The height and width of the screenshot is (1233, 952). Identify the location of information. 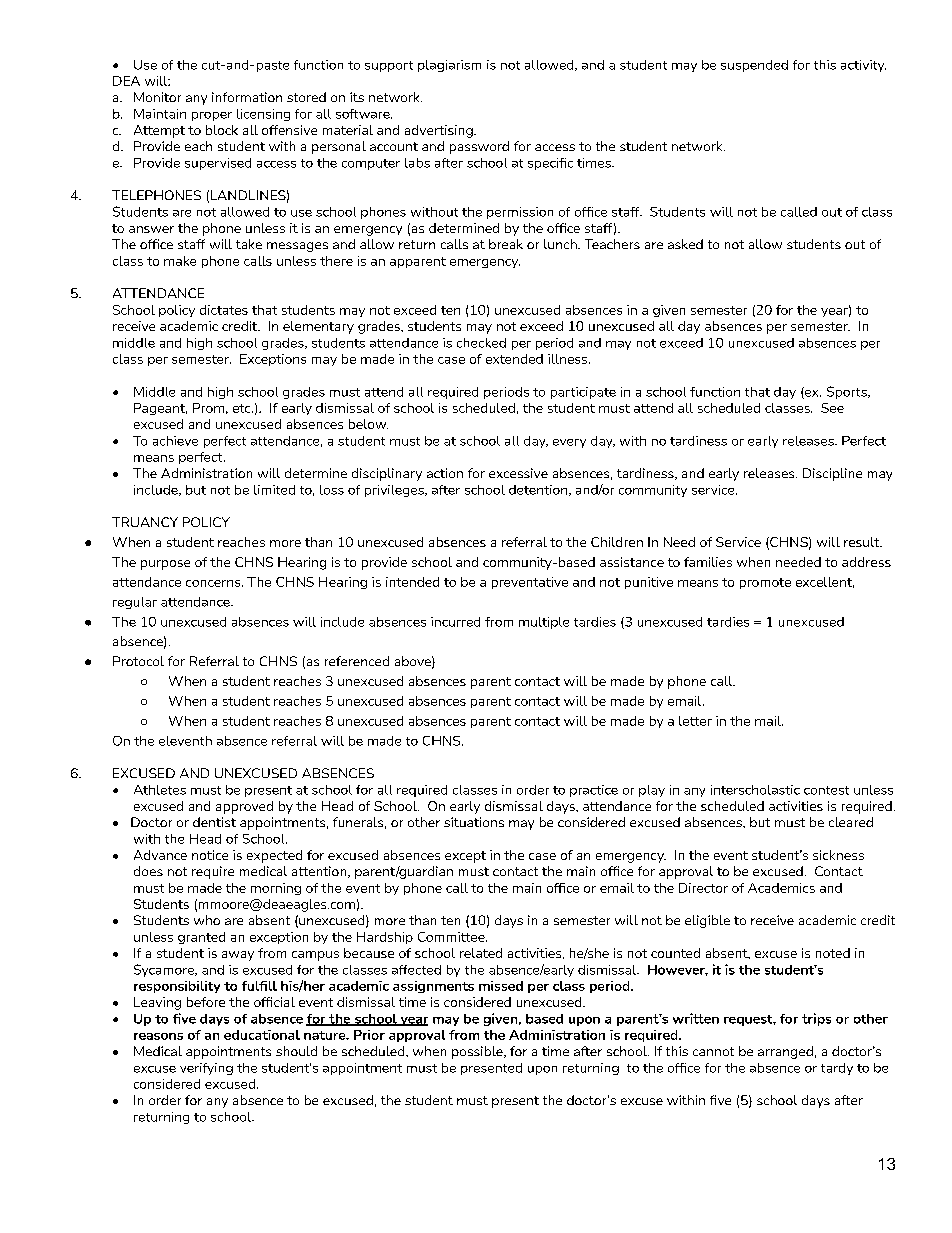
(247, 97).
